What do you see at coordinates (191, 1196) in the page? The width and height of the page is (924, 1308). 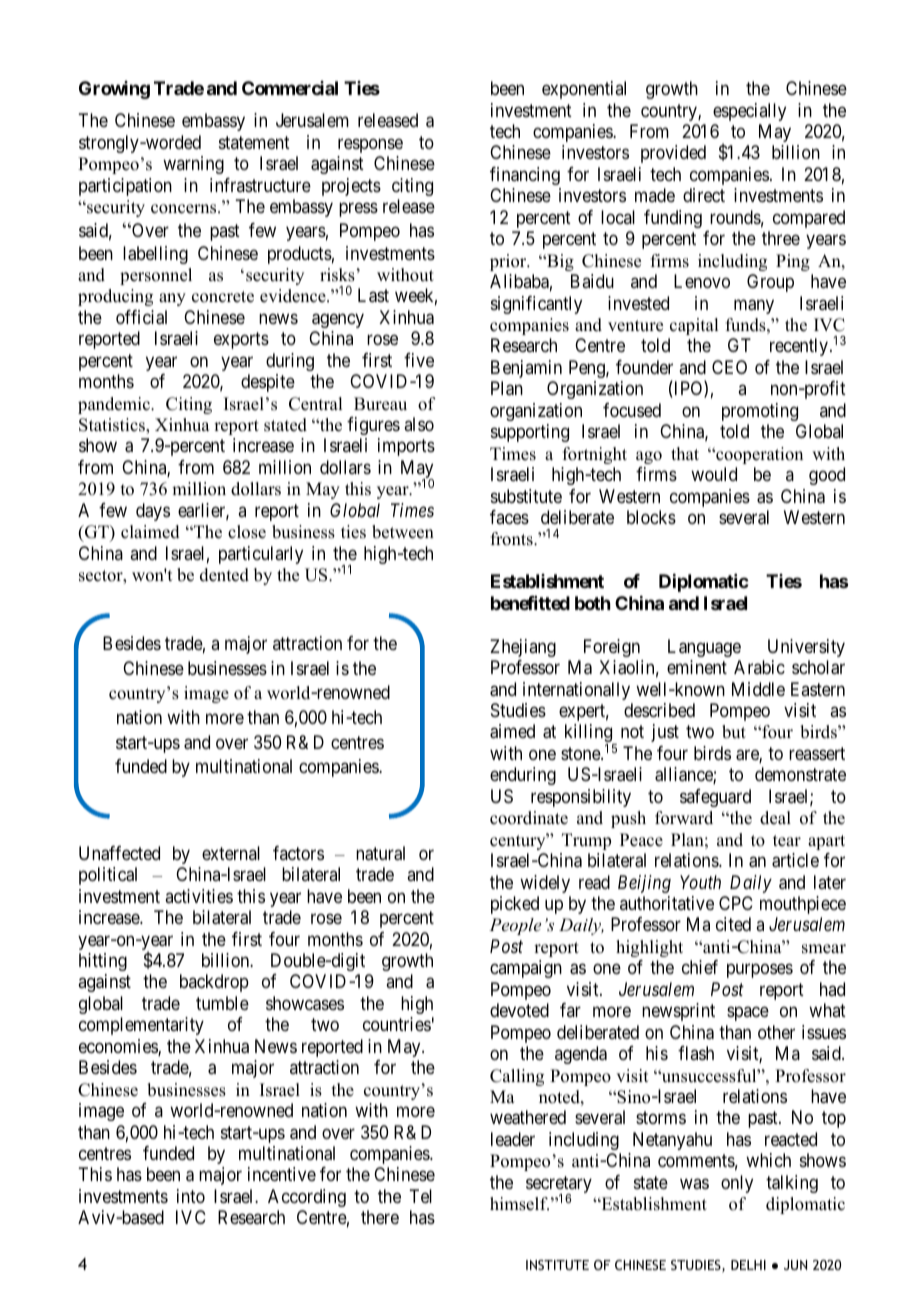 I see `into` at bounding box center [191, 1196].
